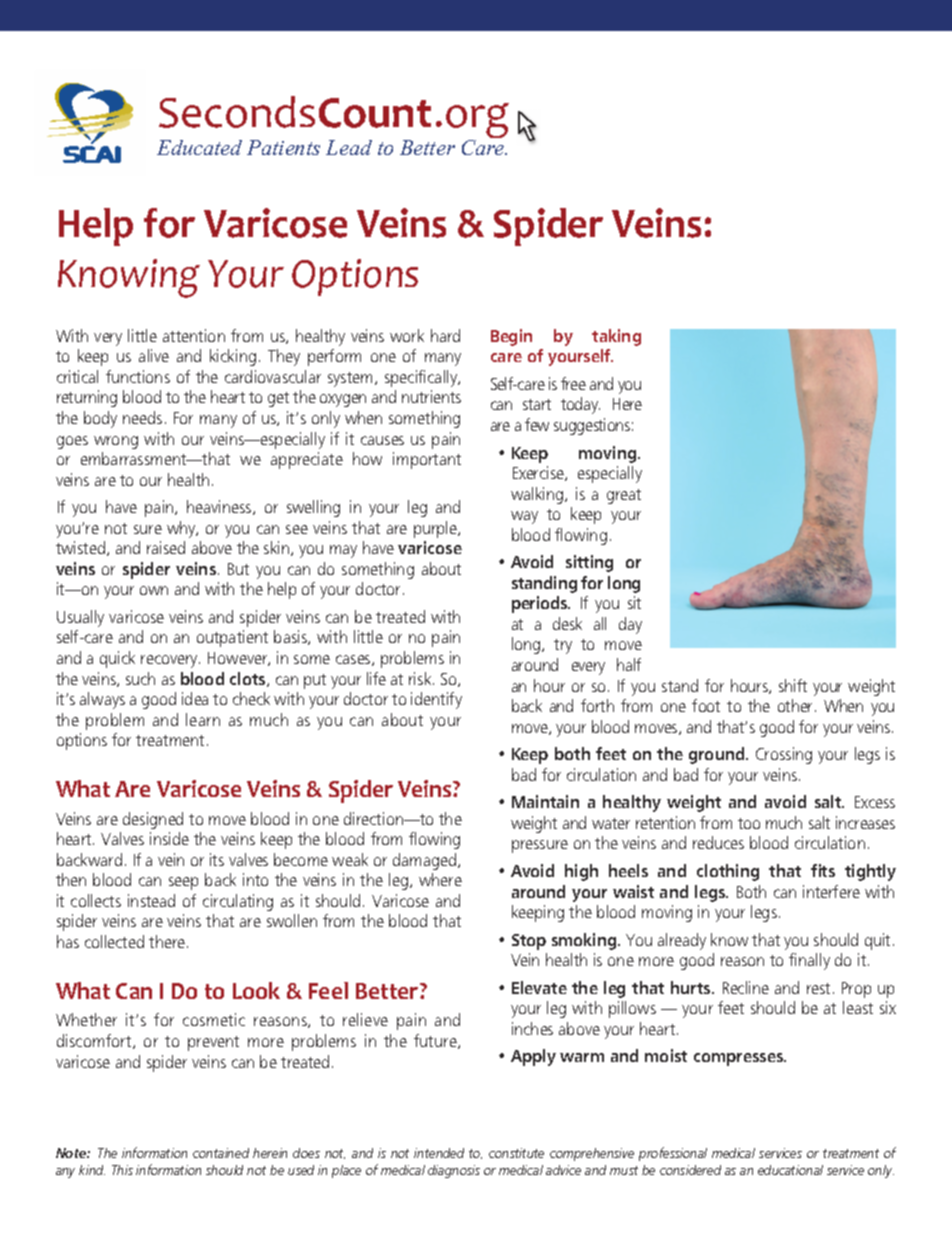 The width and height of the screenshot is (952, 1233). Describe the element at coordinates (784, 755) in the screenshot. I see `Crossing` at that location.
